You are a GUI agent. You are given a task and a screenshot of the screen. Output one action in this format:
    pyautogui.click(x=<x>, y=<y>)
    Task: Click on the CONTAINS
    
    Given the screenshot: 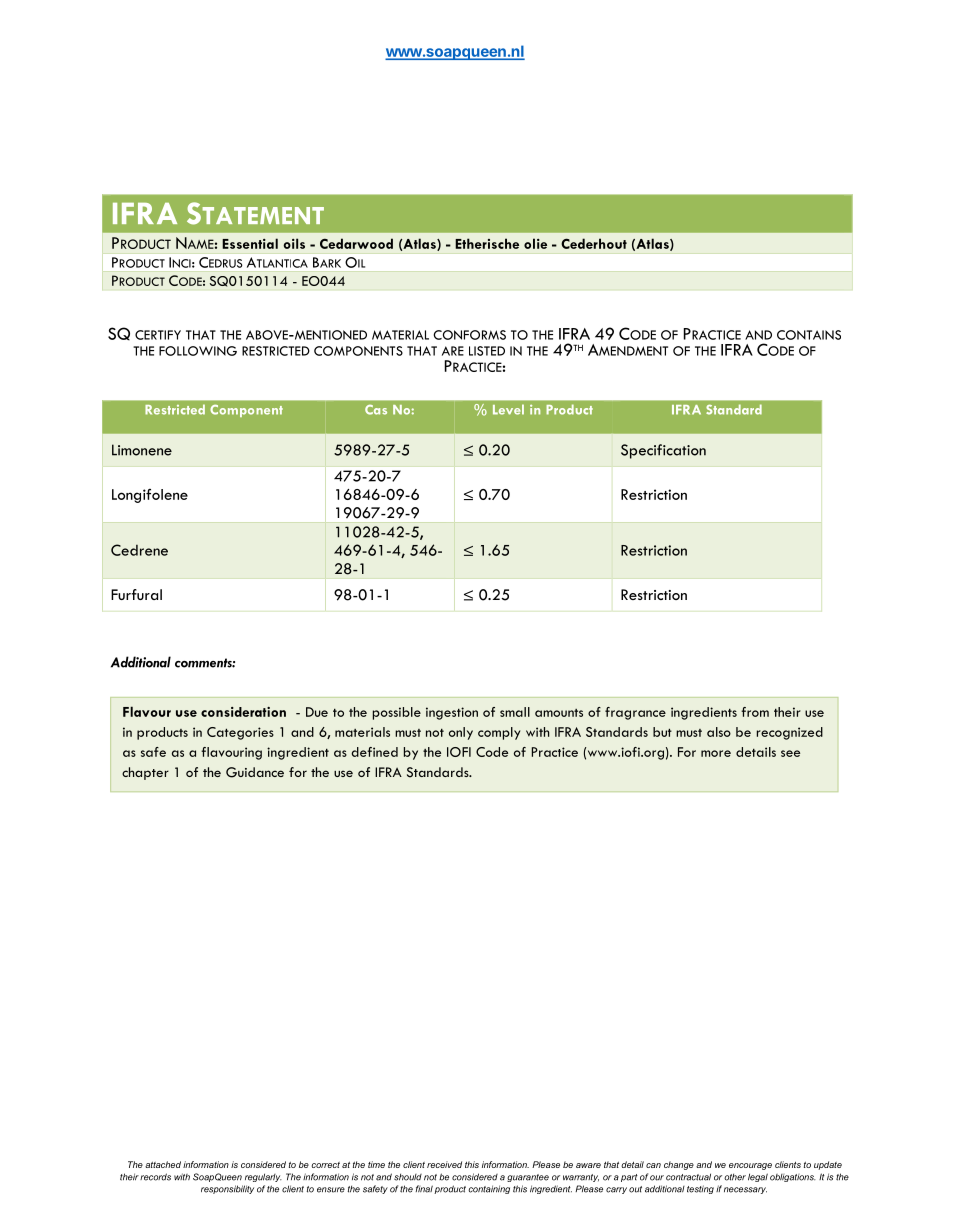 What is the action you would take?
    pyautogui.click(x=809, y=335)
